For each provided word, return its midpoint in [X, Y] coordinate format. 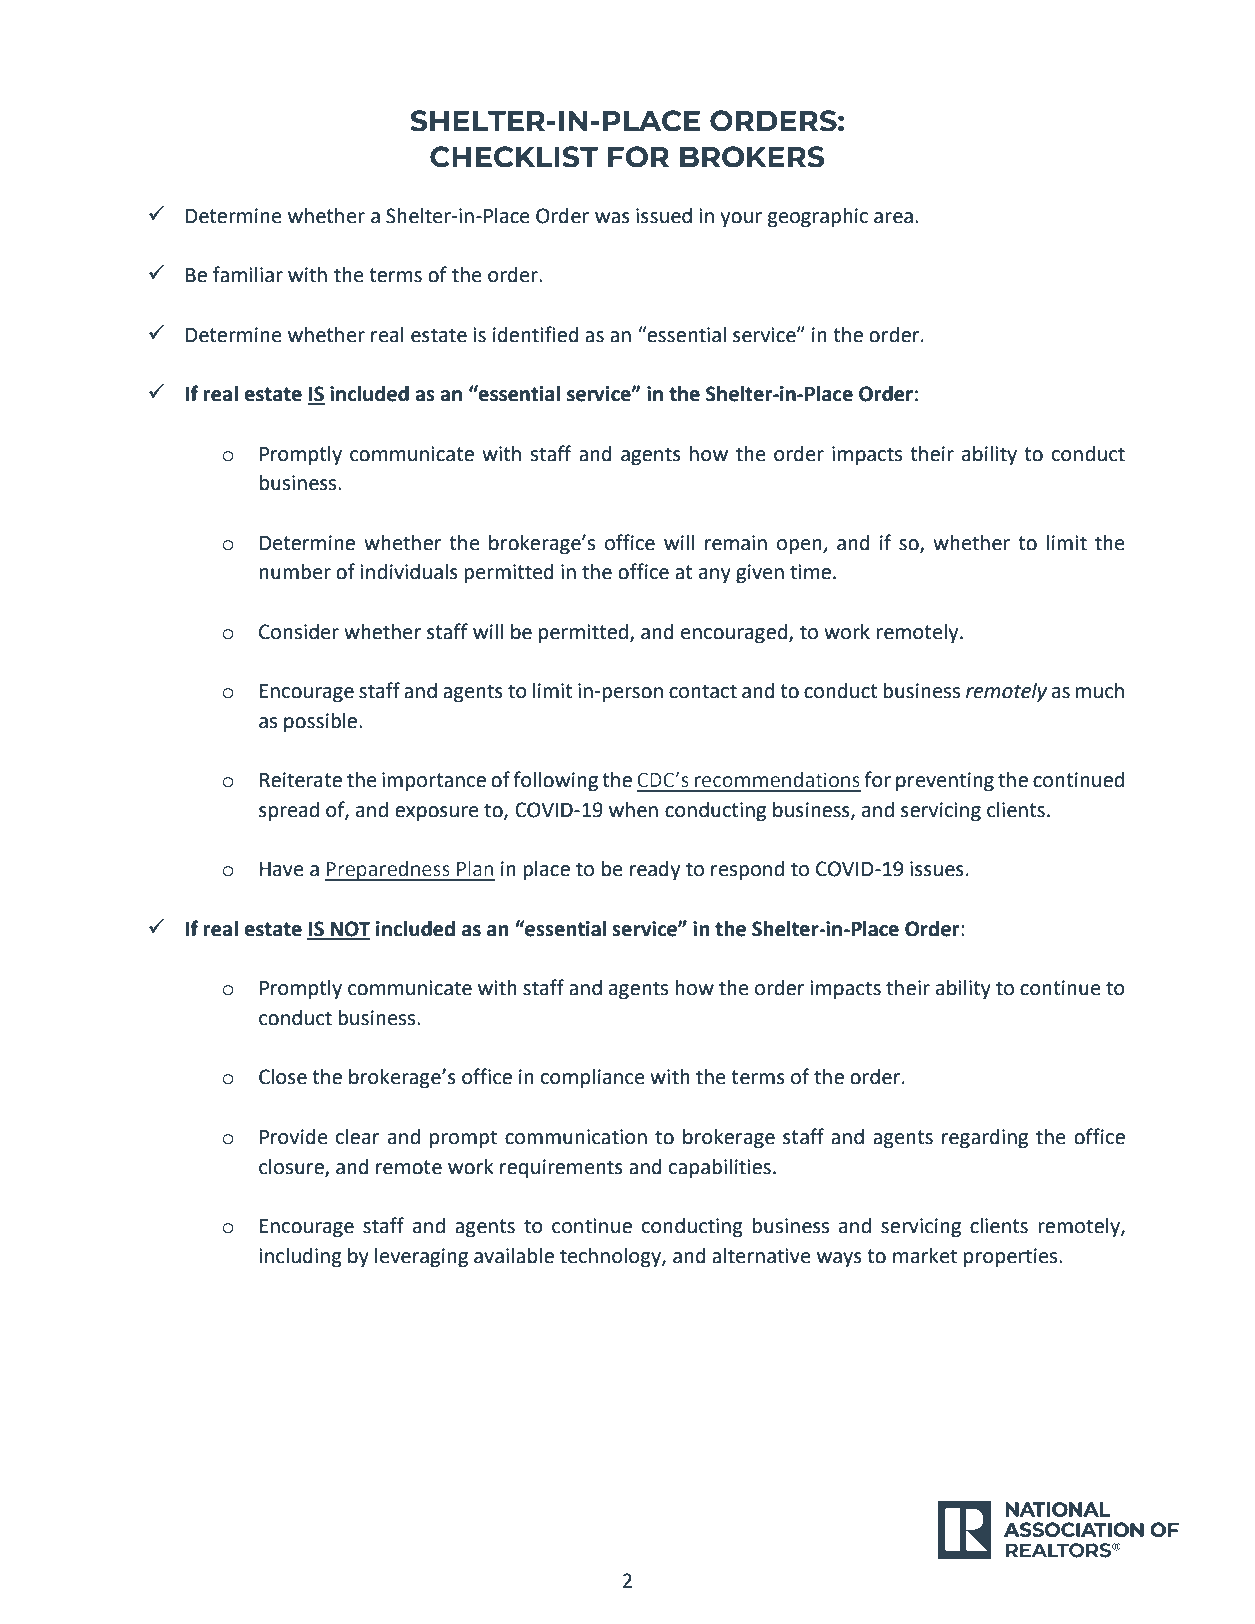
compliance [593, 1079]
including [300, 1258]
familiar [248, 274]
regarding [985, 1139]
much [1100, 691]
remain [736, 543]
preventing [945, 782]
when [633, 810]
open [800, 547]
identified [536, 334]
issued [664, 216]
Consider [299, 632]
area [893, 218]
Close [283, 1077]
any [715, 576]
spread [289, 812]
